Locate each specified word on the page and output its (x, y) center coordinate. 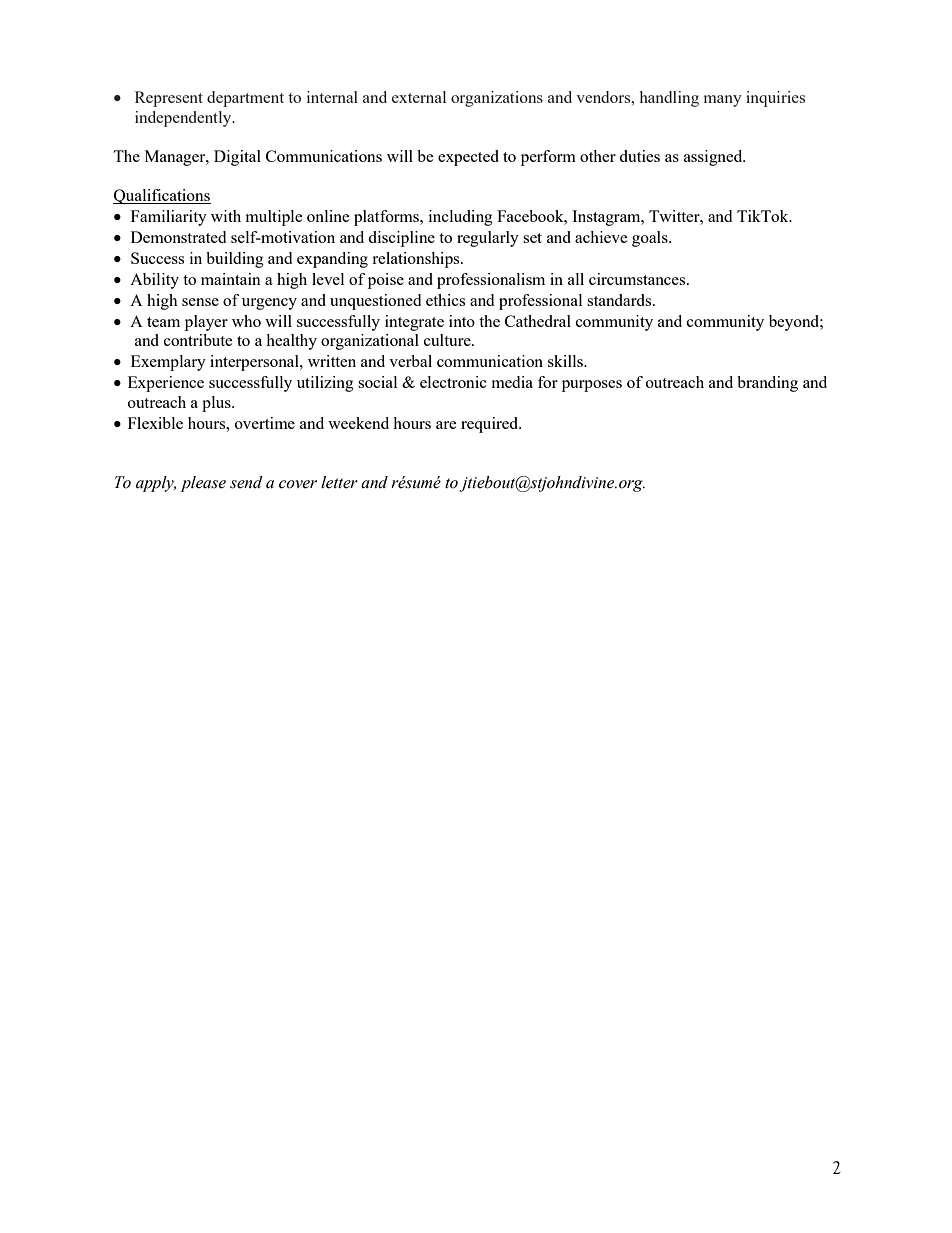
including (461, 218)
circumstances (638, 279)
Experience (166, 384)
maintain (231, 279)
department (245, 99)
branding (767, 384)
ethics (445, 300)
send (246, 482)
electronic (453, 382)
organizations (497, 99)
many (723, 101)
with (226, 216)
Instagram (607, 218)
